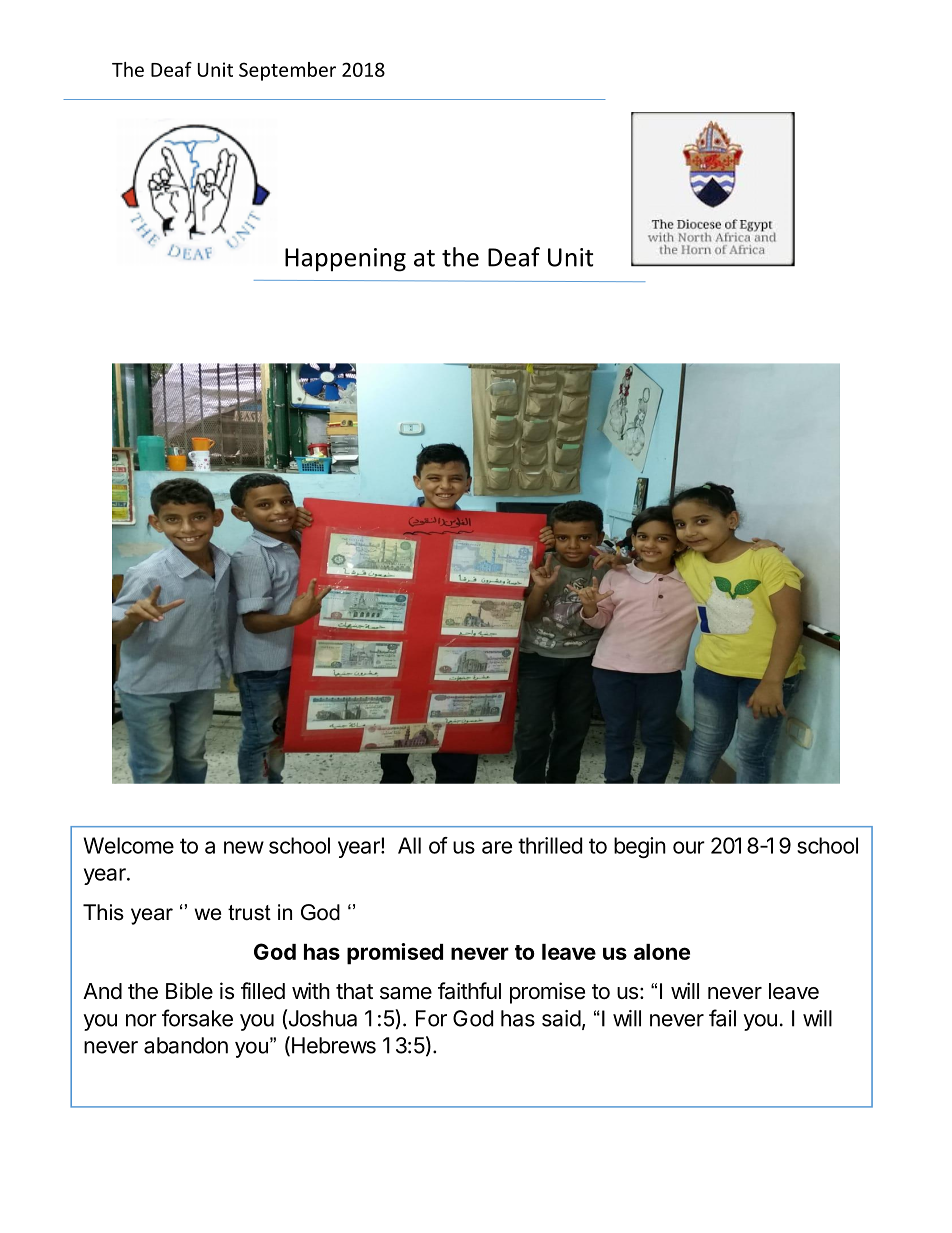  What do you see at coordinates (249, 913) in the screenshot?
I see `trust` at bounding box center [249, 913].
